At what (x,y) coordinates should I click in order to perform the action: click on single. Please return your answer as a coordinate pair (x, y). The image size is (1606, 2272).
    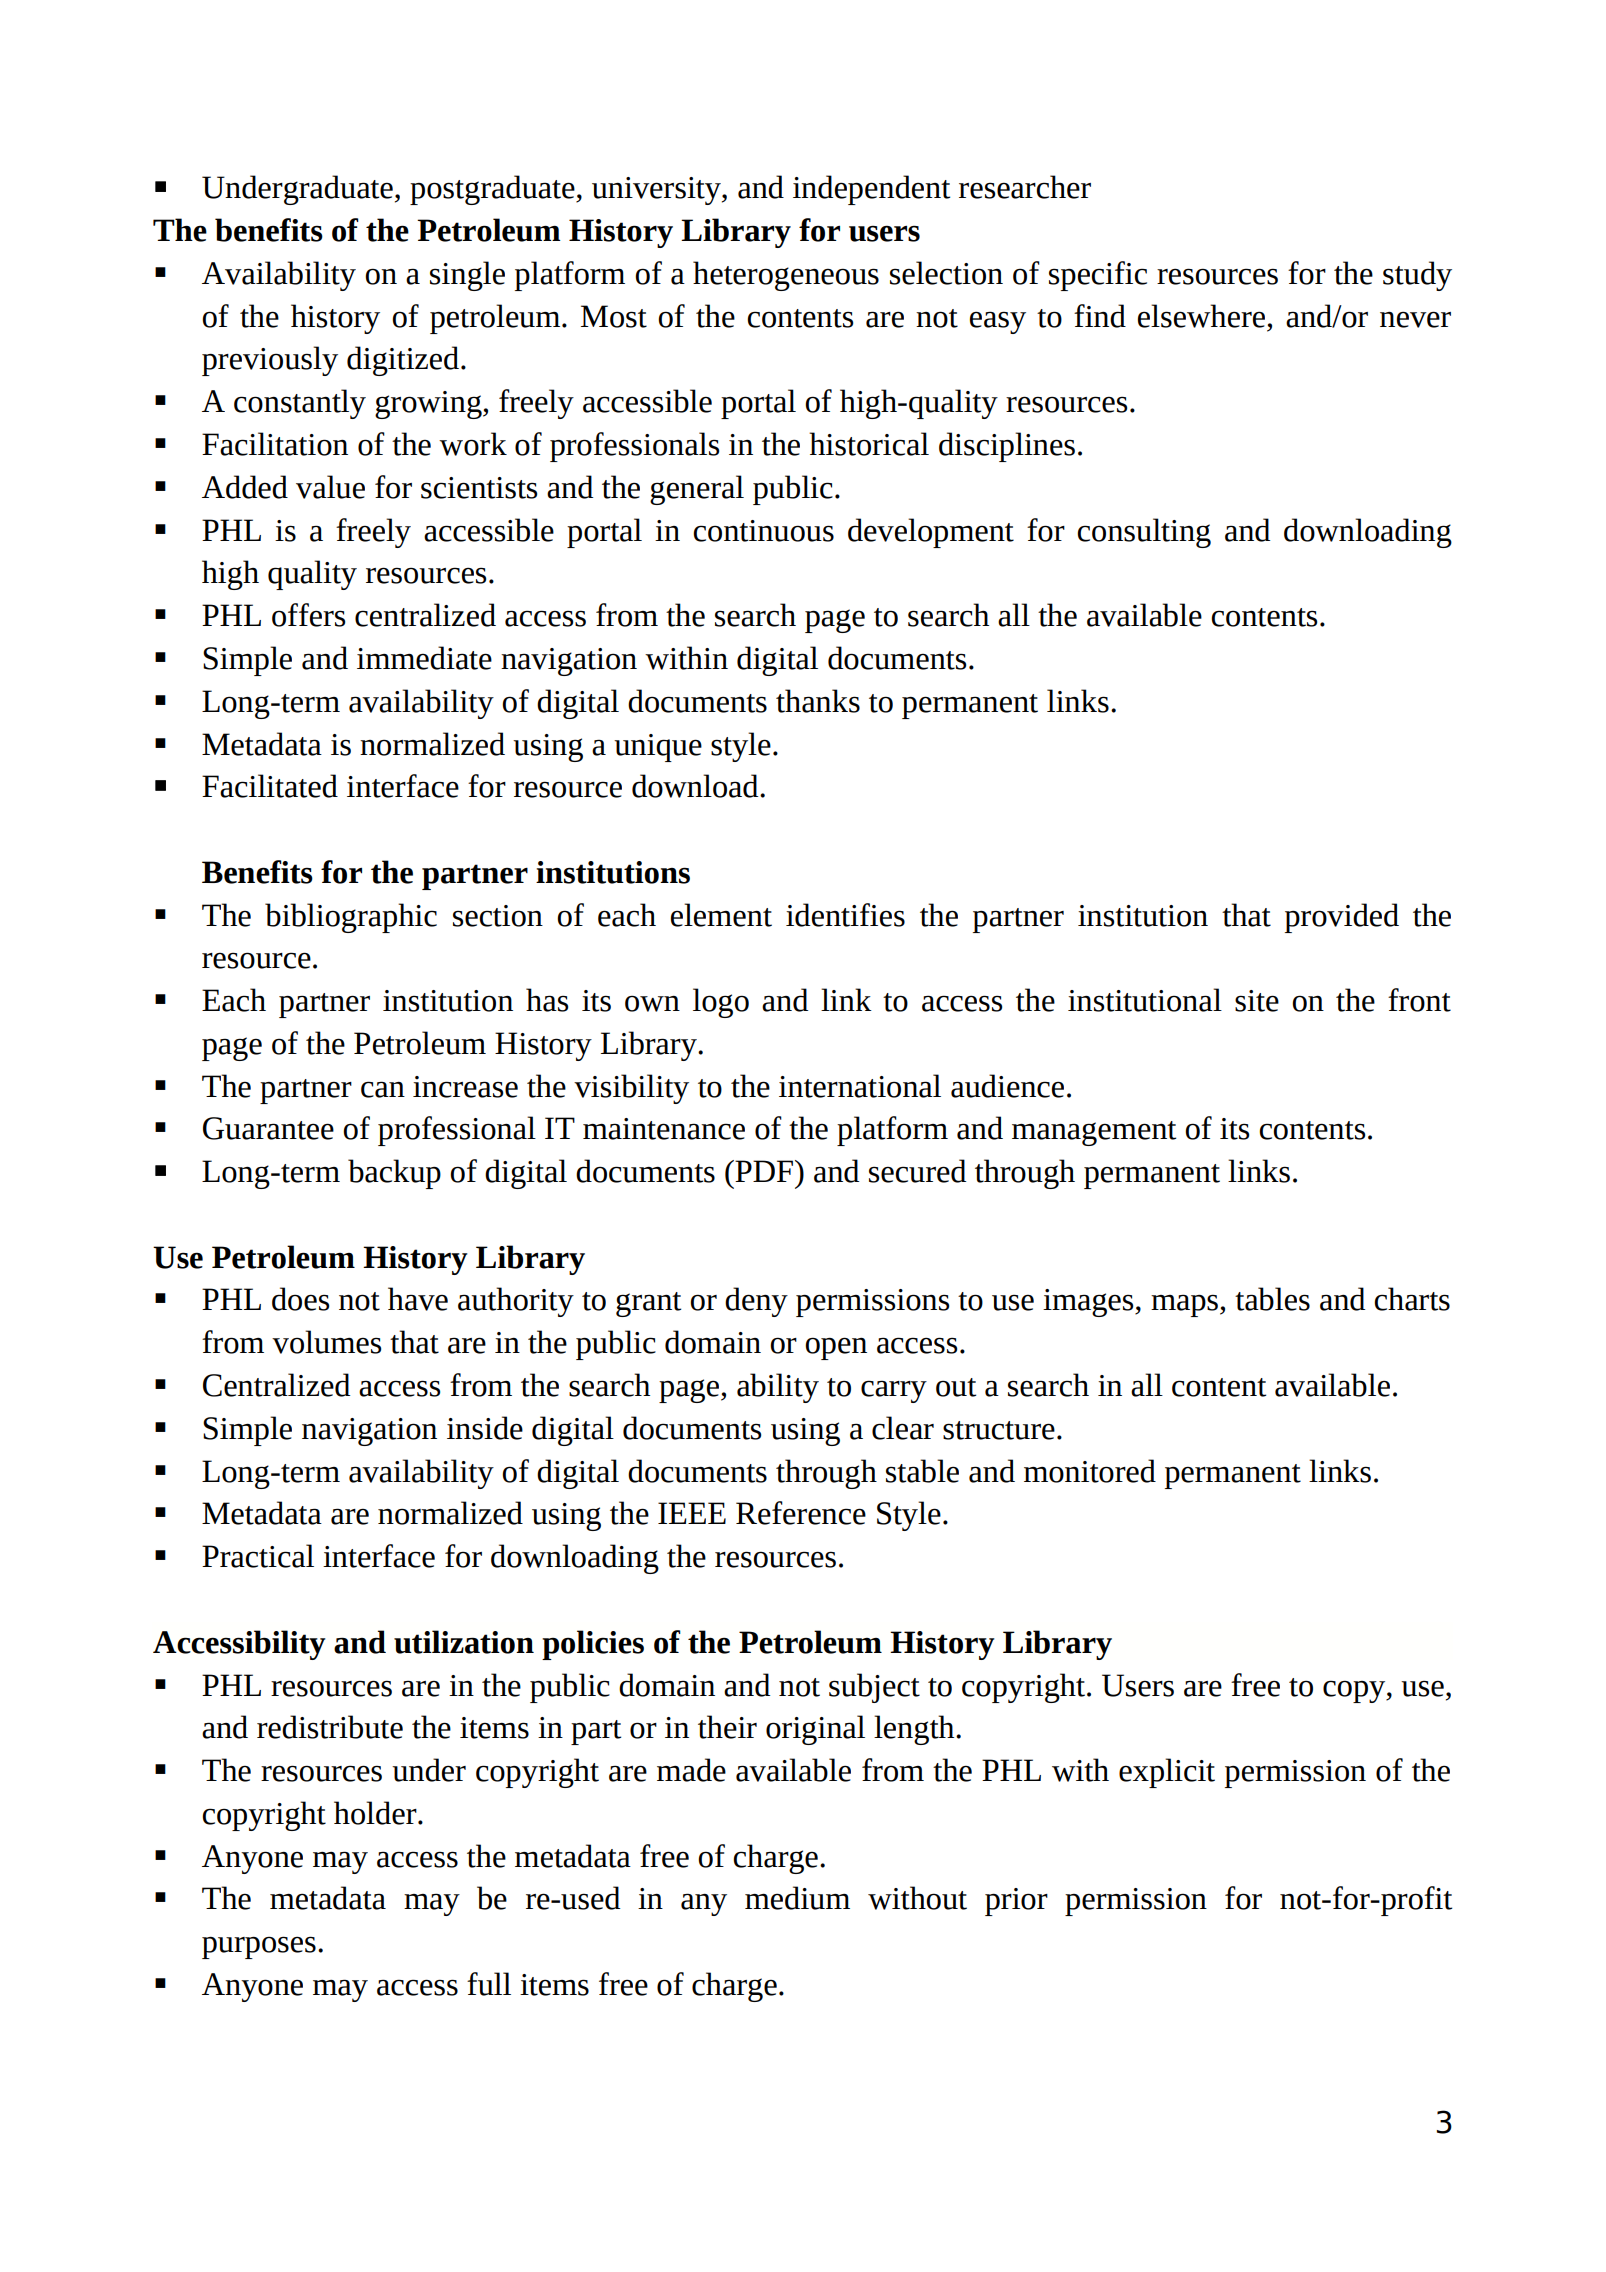
    Looking at the image, I should click on (467, 276).
